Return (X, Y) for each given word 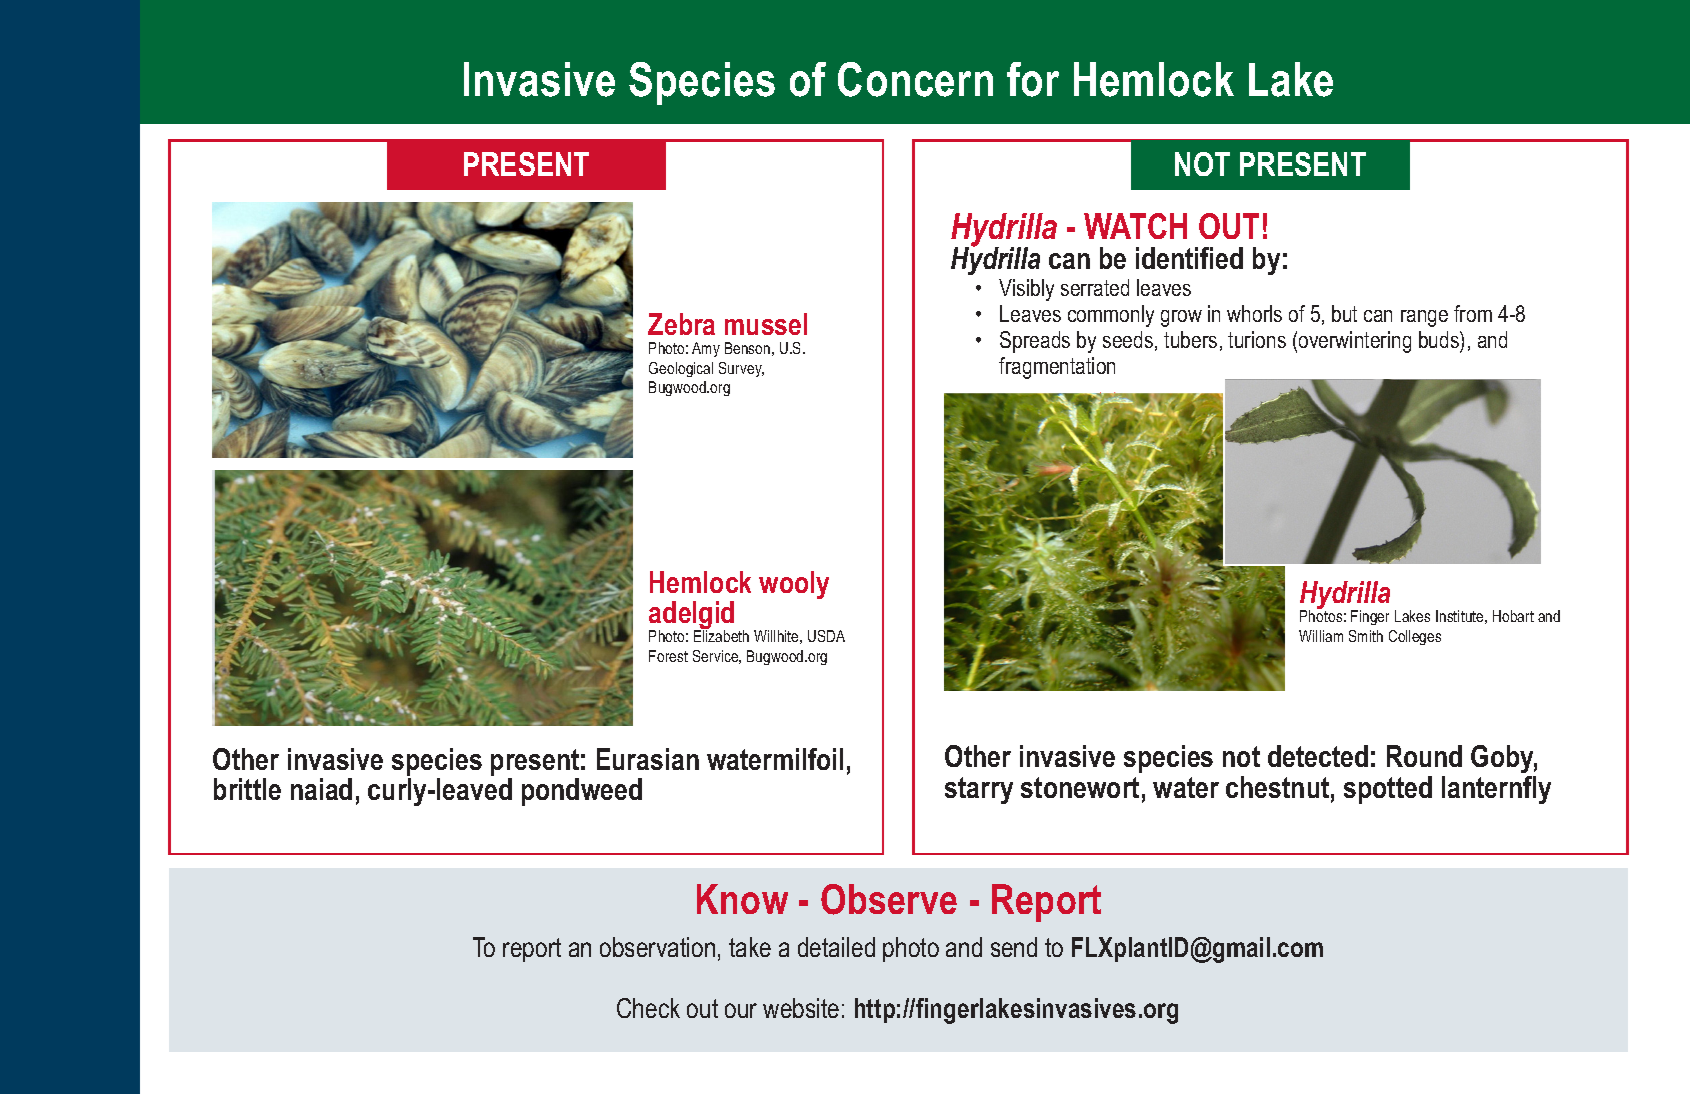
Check (648, 1008)
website (801, 1008)
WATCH (1135, 226)
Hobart (1513, 616)
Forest (668, 656)
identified (1189, 258)
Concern (915, 79)
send (1014, 947)
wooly (794, 585)
